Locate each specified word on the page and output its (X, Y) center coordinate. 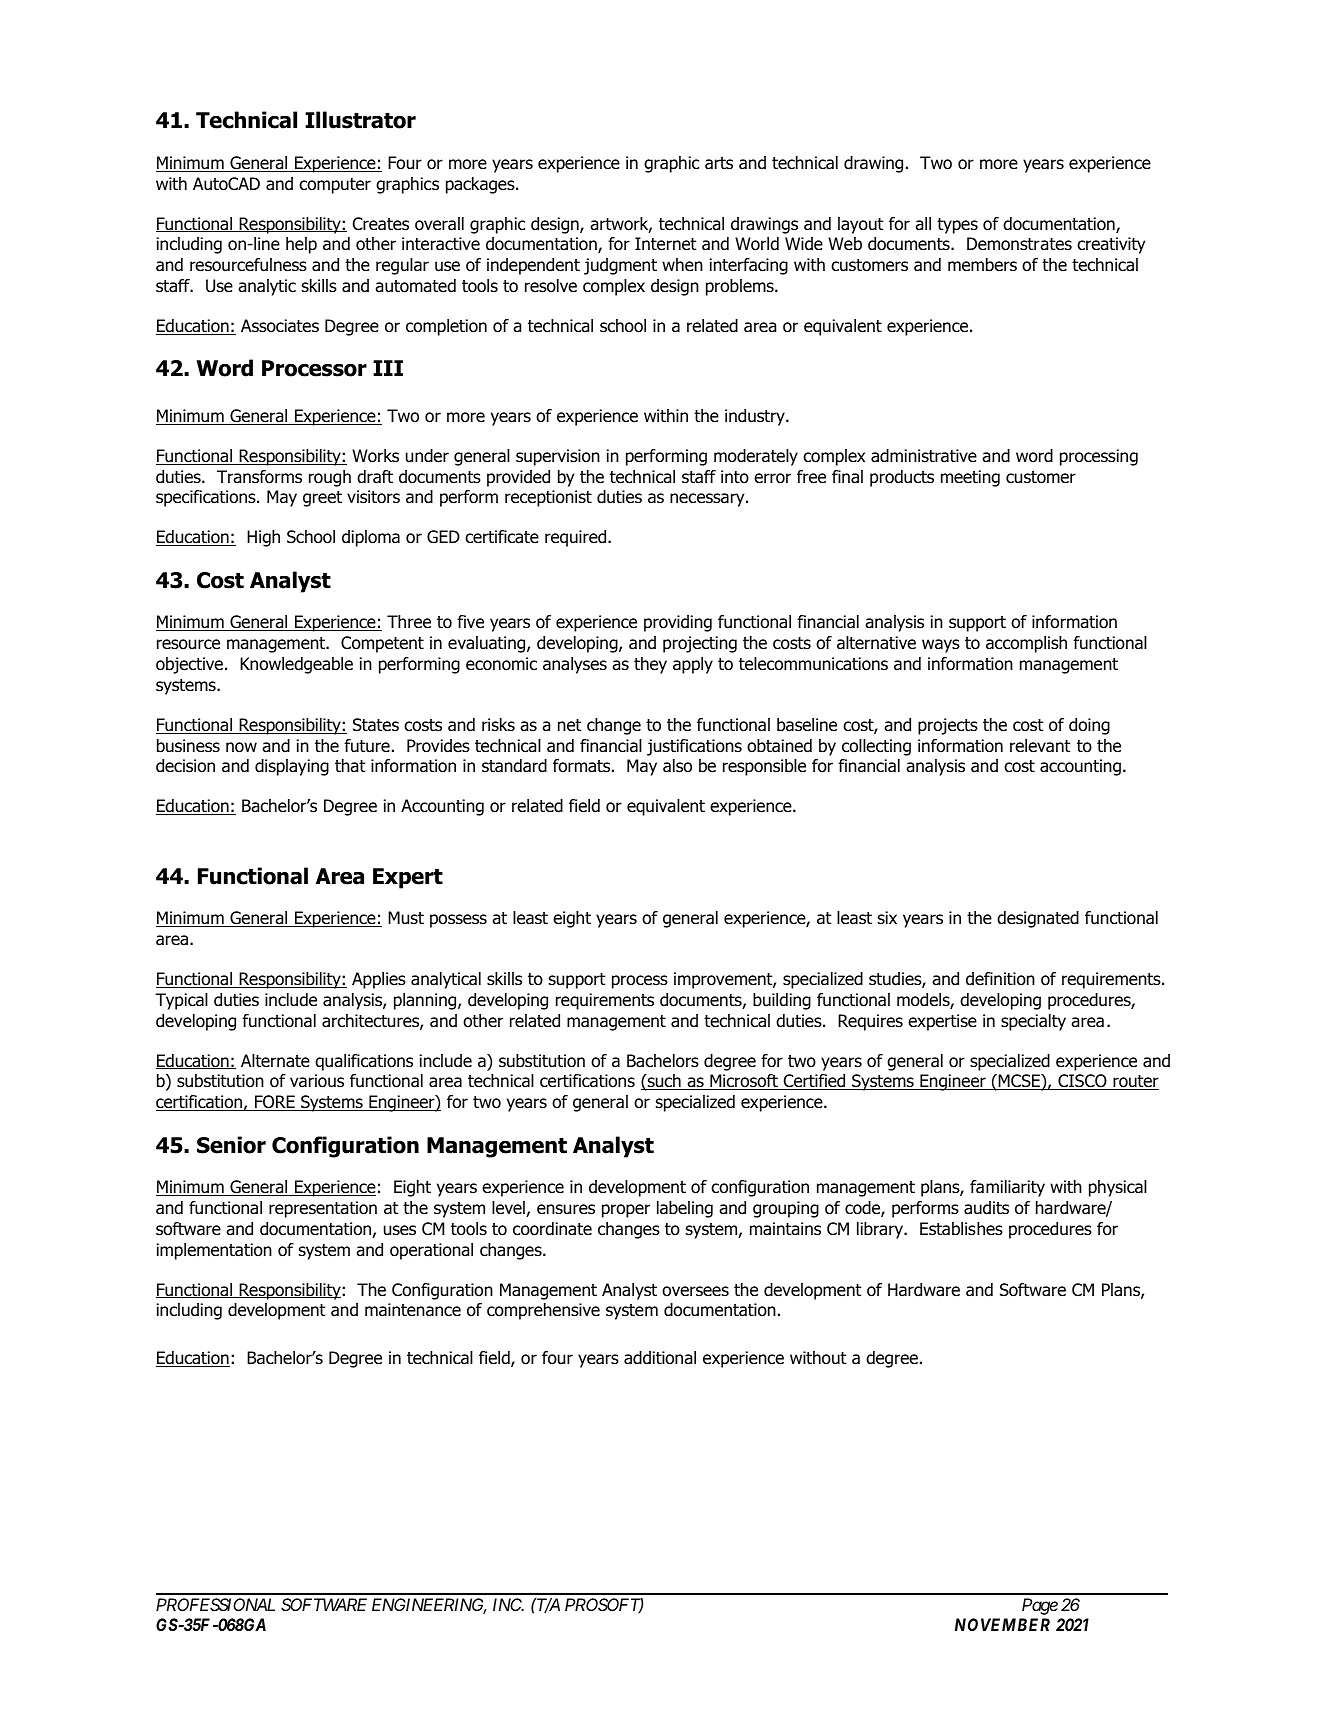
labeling (685, 1209)
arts (719, 163)
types (957, 226)
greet (322, 499)
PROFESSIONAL (215, 1604)
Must (406, 918)
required (577, 538)
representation (323, 1209)
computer (335, 186)
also (677, 766)
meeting (970, 478)
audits (986, 1208)
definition (1000, 979)
